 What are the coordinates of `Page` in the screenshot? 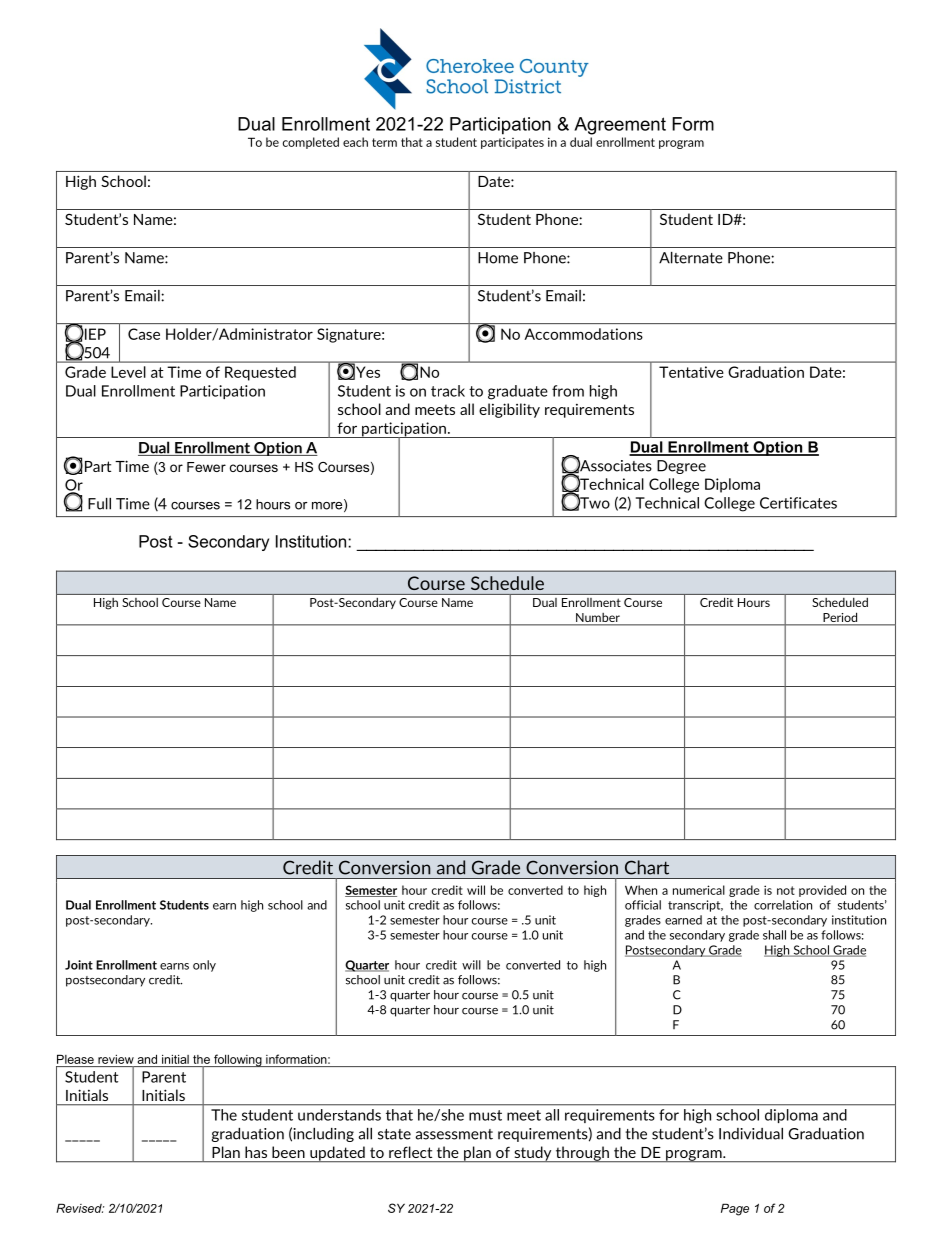 It's located at (735, 1209).
